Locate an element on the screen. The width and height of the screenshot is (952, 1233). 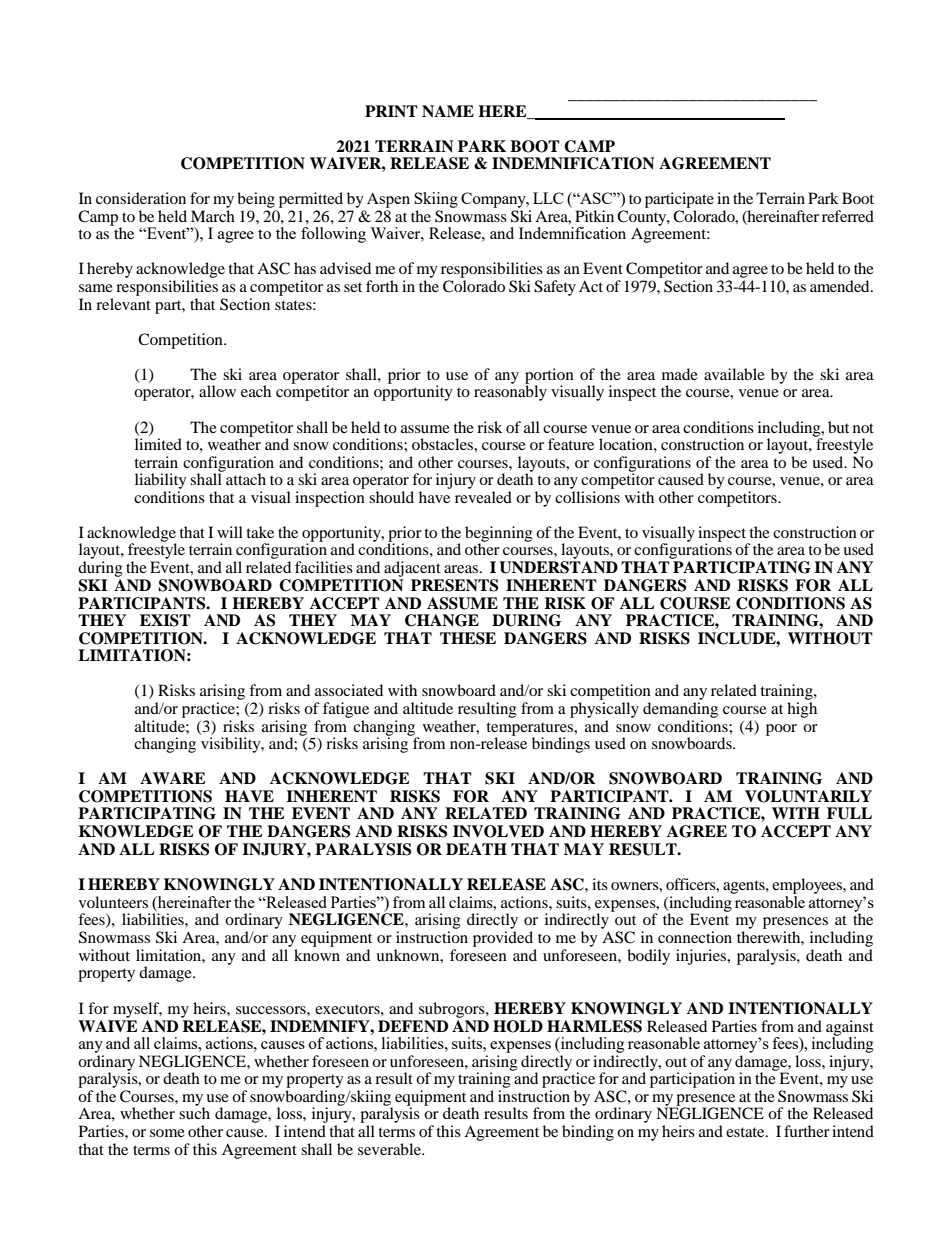
referred is located at coordinates (848, 216).
